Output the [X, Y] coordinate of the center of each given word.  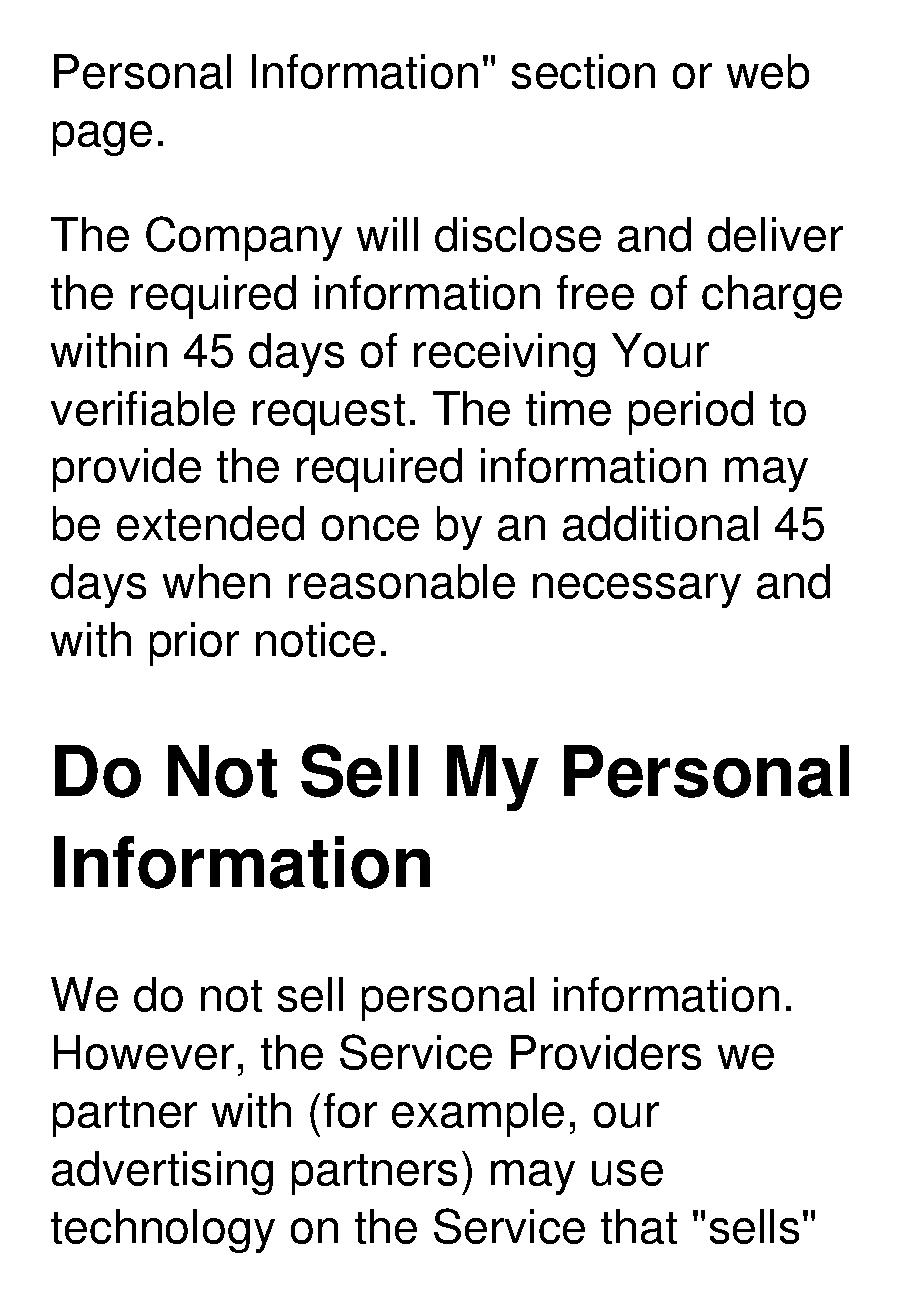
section [583, 71]
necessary [637, 590]
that [639, 1226]
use [627, 1173]
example [478, 1115]
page [102, 138]
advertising [162, 1173]
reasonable [402, 581]
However [144, 1052]
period [691, 413]
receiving [504, 355]
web [768, 71]
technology [163, 1231]
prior [194, 644]
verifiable [143, 408]
